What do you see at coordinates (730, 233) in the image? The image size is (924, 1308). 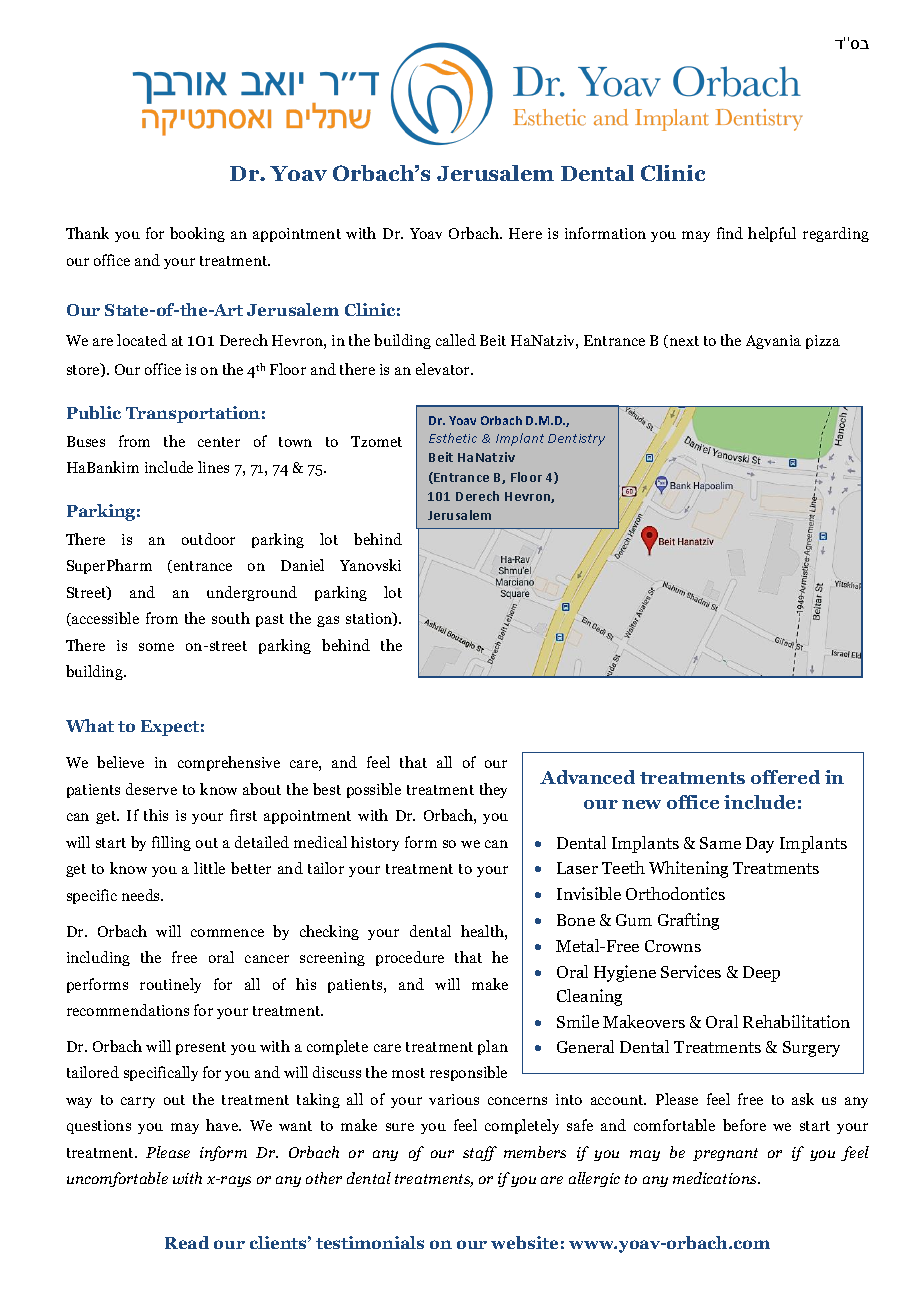 I see `find` at bounding box center [730, 233].
